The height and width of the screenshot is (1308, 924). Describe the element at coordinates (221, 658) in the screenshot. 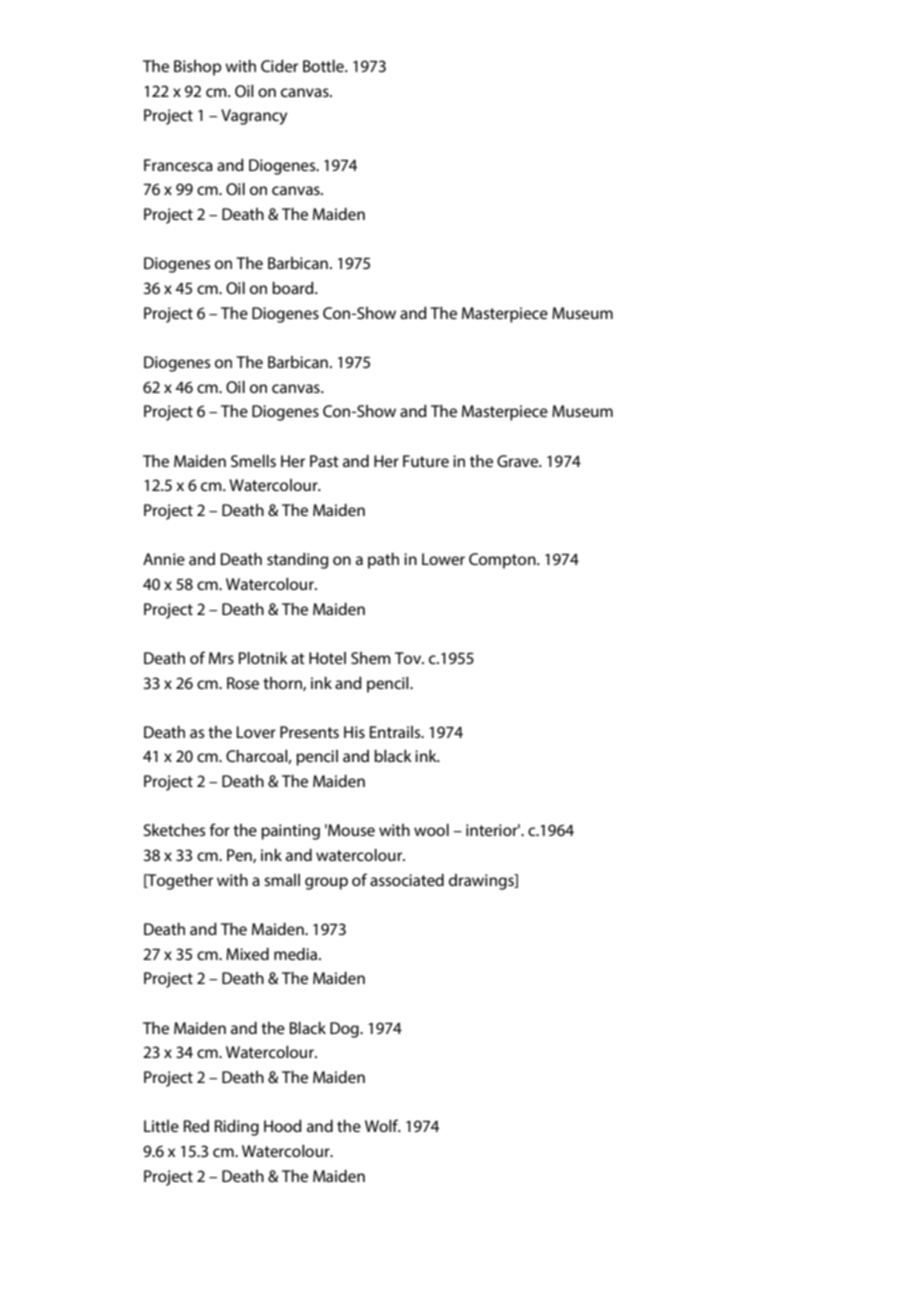

I see `Mrs` at that location.
